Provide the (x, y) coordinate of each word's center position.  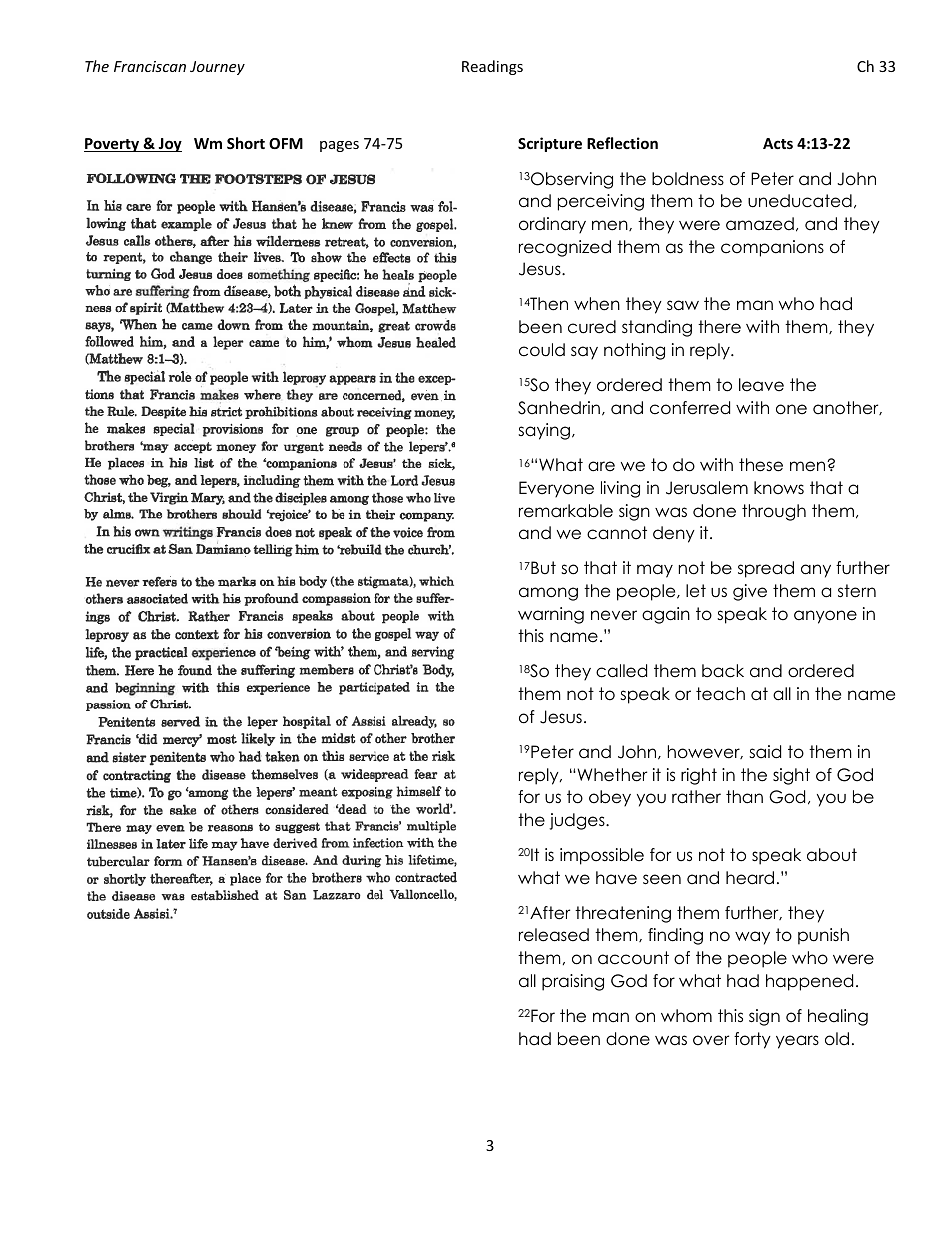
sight (791, 776)
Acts (778, 143)
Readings (492, 67)
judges (578, 821)
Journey (217, 68)
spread (766, 569)
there (719, 327)
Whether (611, 775)
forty (752, 1040)
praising (573, 982)
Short (246, 143)
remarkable (566, 511)
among (548, 594)
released (554, 935)
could (542, 350)
